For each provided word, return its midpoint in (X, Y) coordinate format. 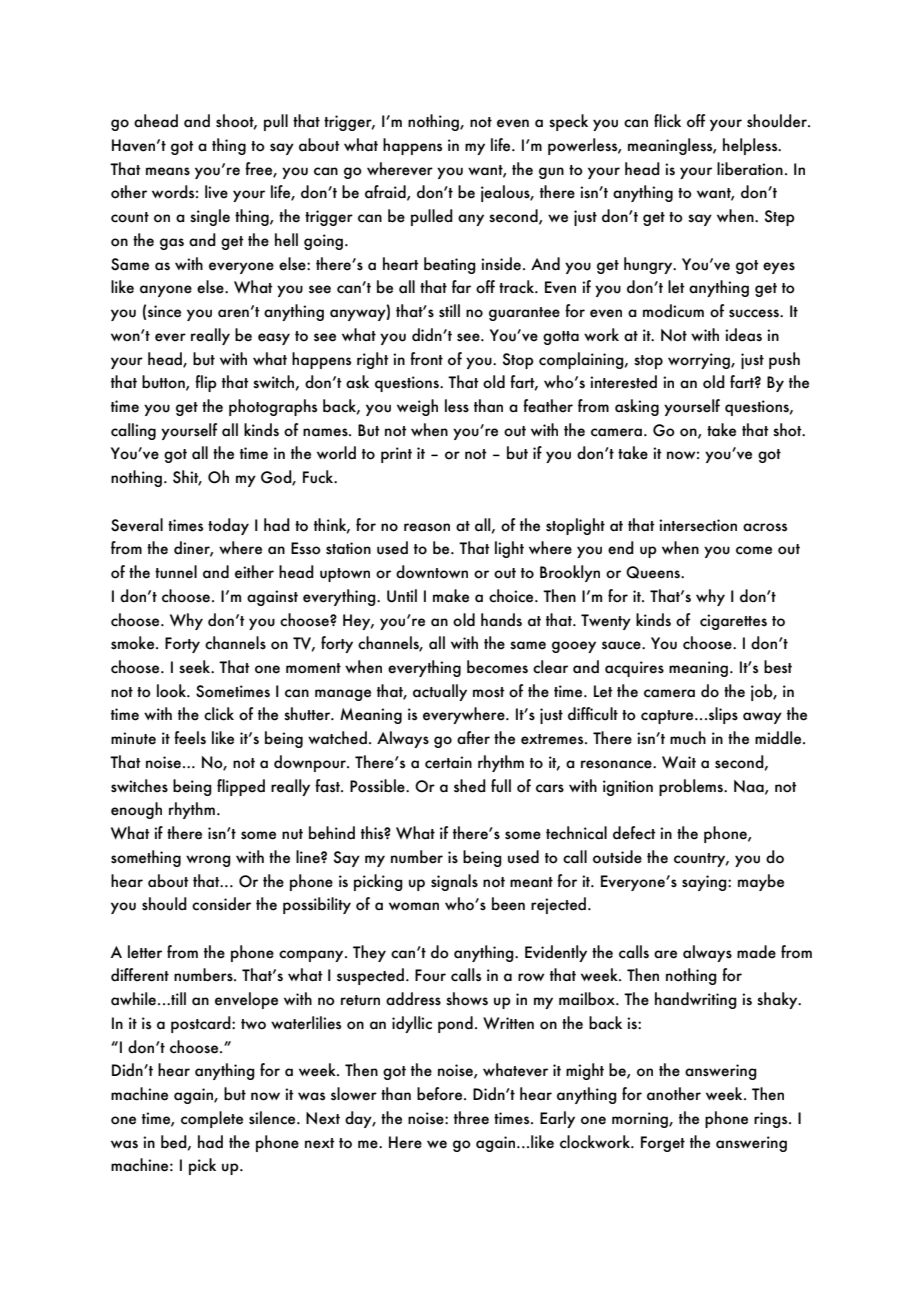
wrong (208, 861)
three (471, 1118)
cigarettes (733, 622)
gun (551, 173)
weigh (417, 407)
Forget (663, 1144)
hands (501, 620)
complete (212, 1119)
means (168, 171)
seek (196, 667)
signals (454, 882)
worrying (700, 361)
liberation (750, 169)
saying (705, 883)
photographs (273, 407)
